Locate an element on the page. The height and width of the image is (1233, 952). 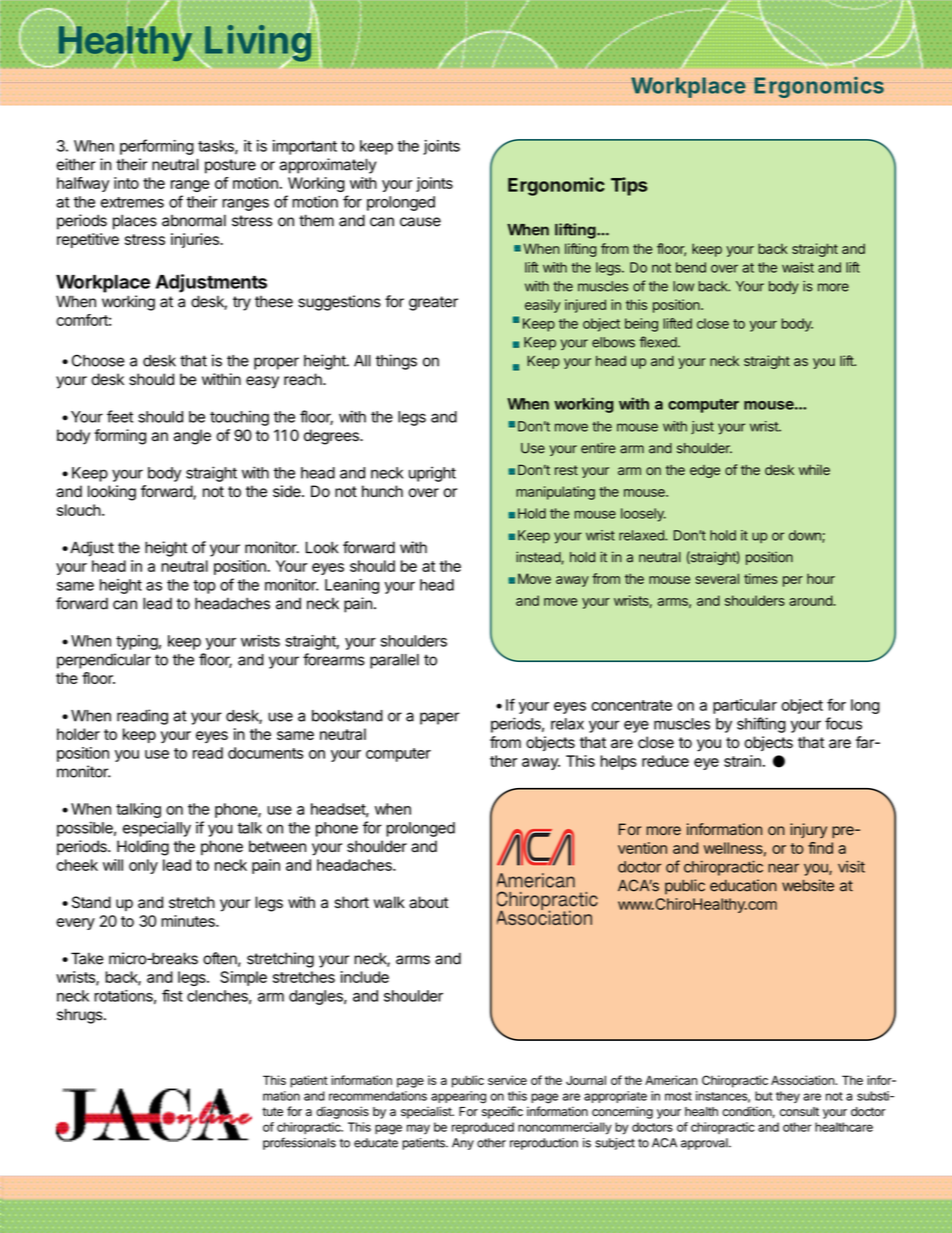
approximately is located at coordinates (327, 166).
